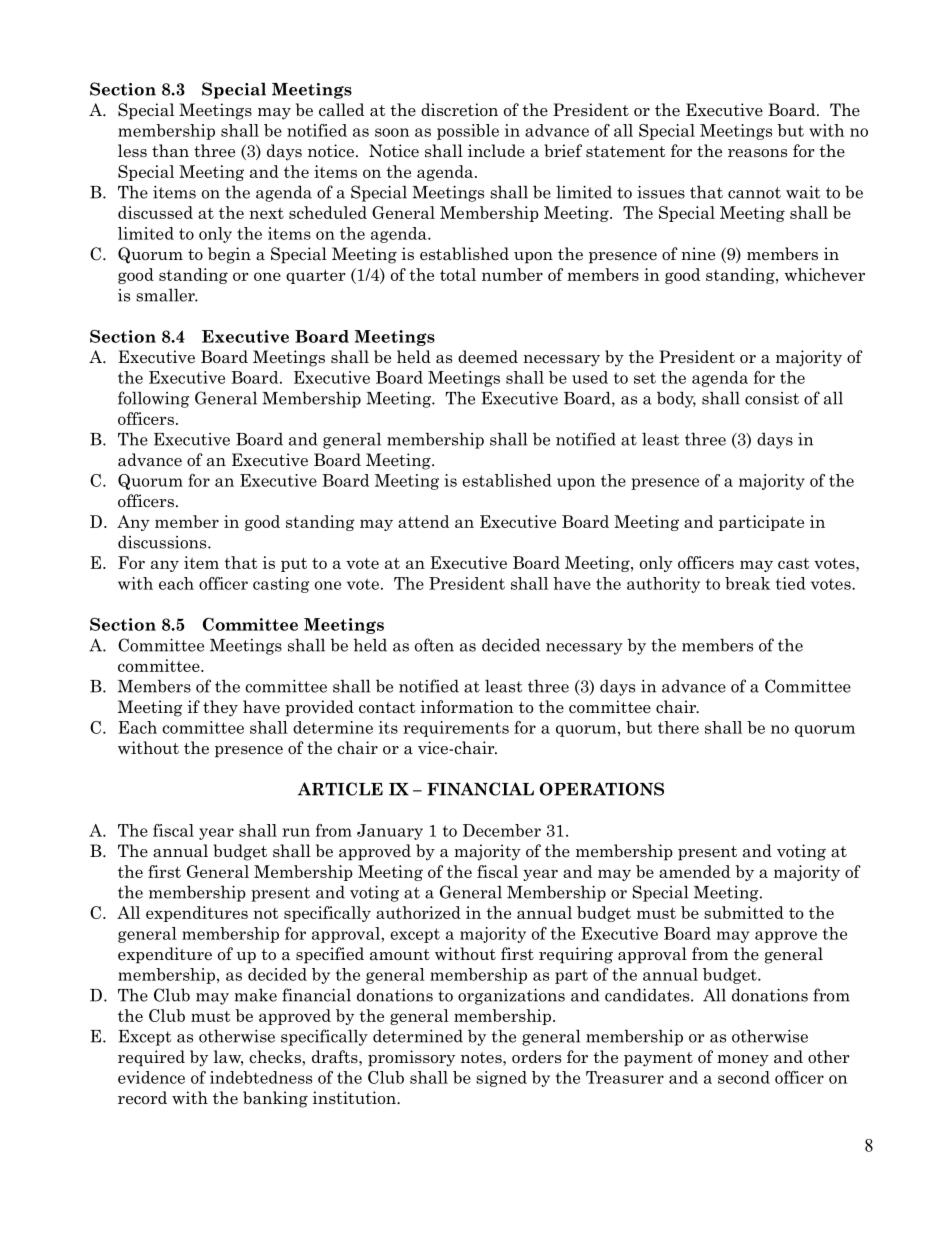 This screenshot has width=952, height=1233. I want to click on than, so click(170, 151).
